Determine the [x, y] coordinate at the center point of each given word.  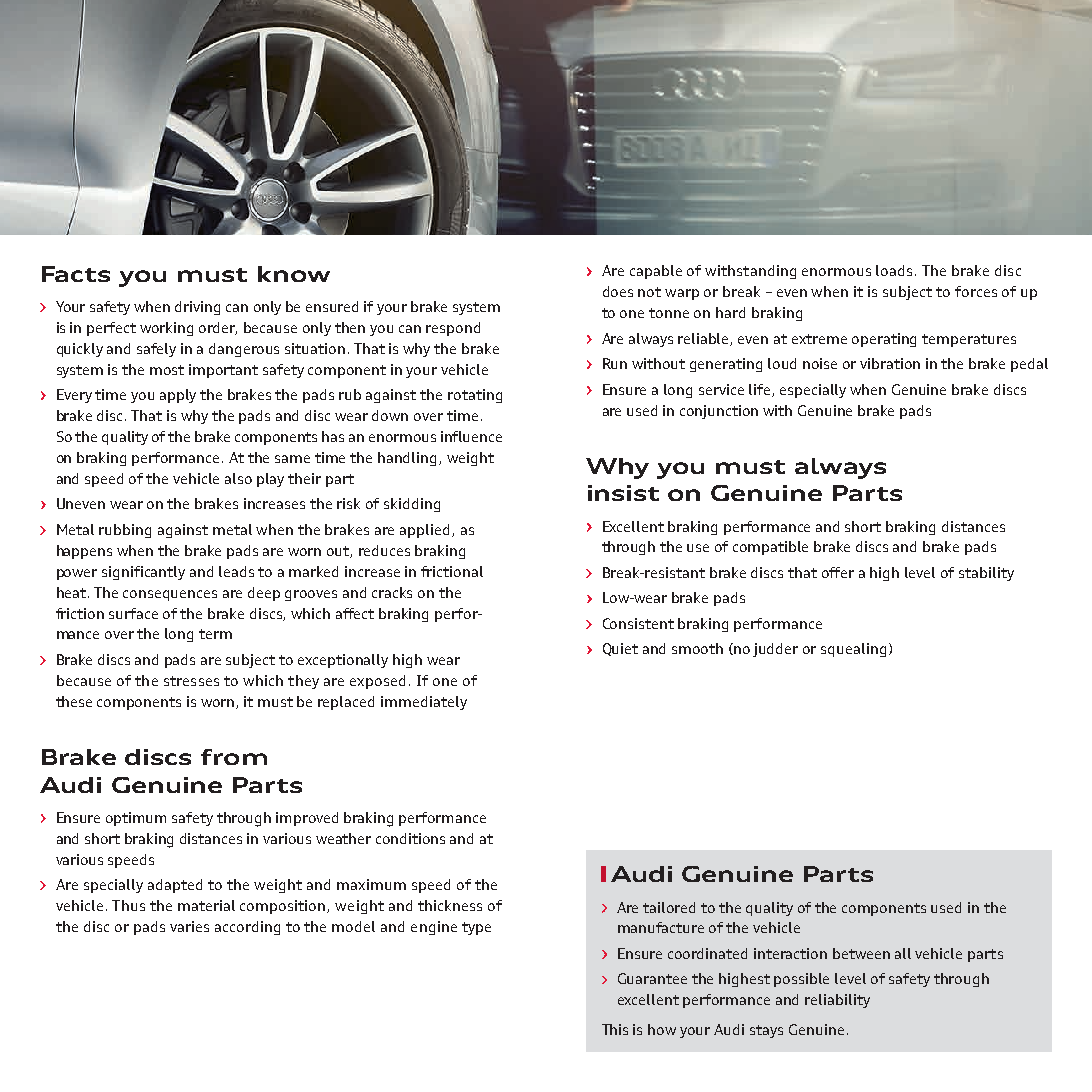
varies [189, 926]
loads [896, 270]
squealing [853, 650]
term [215, 634]
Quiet [620, 649]
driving [197, 308]
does [618, 291]
